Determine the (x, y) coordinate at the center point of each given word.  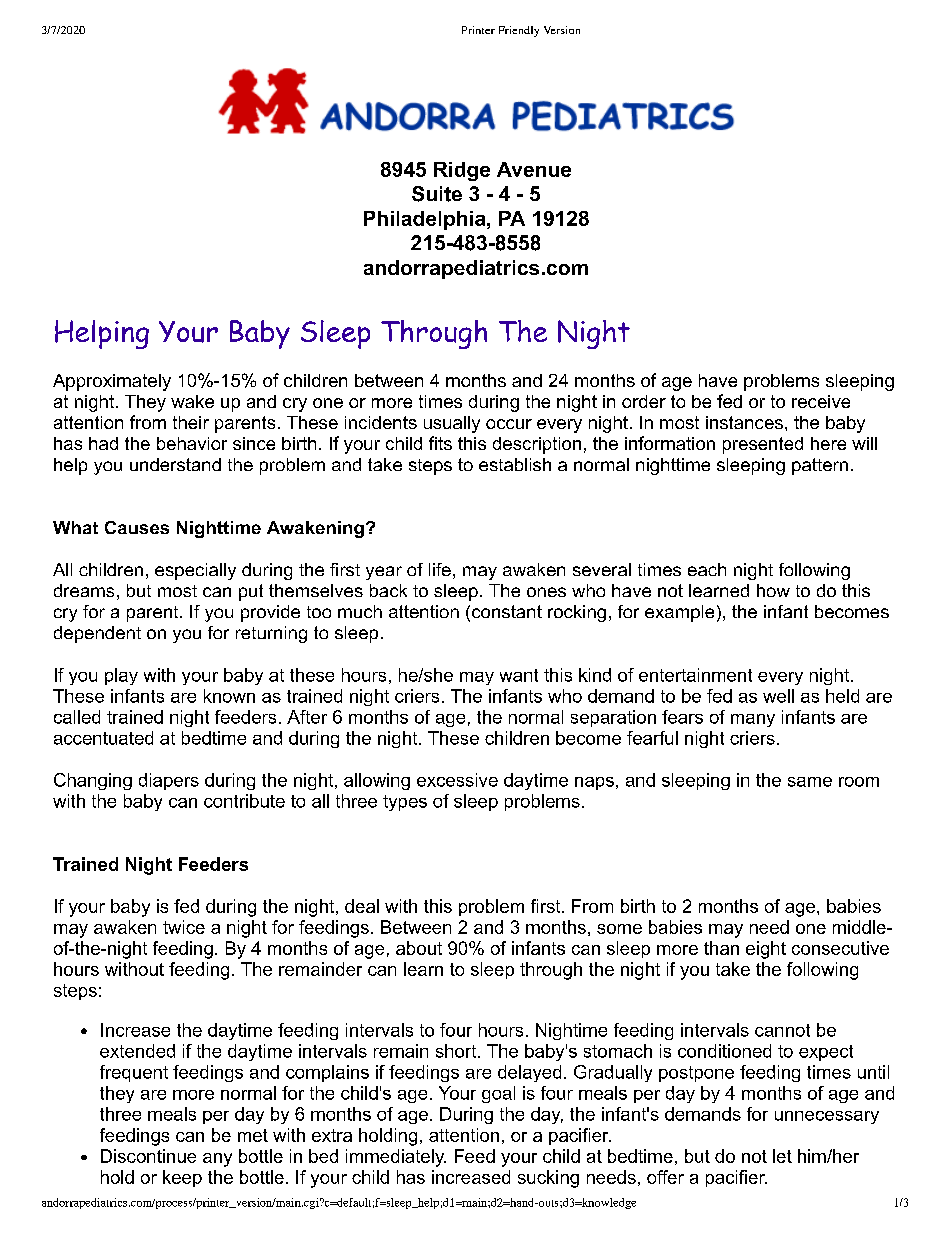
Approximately (112, 382)
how (773, 590)
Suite (437, 194)
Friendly (519, 31)
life (440, 569)
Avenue (534, 169)
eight (766, 950)
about (419, 948)
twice (184, 927)
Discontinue (148, 1156)
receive (821, 401)
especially (195, 571)
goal (498, 1094)
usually (452, 424)
